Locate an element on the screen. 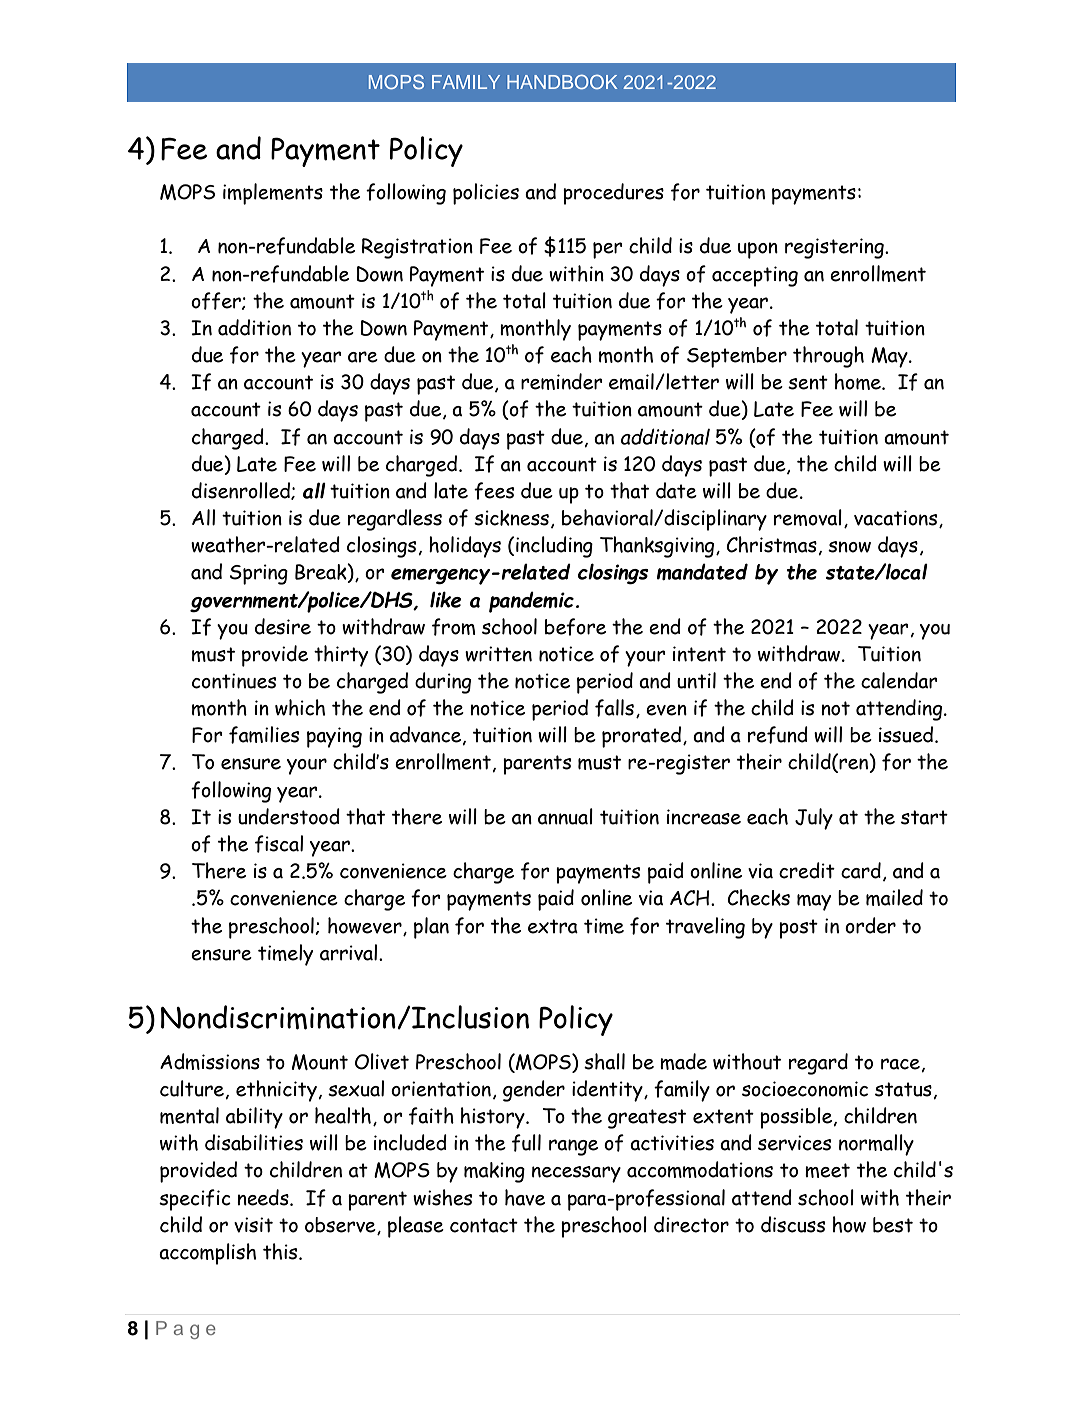  implements is located at coordinates (273, 194).
